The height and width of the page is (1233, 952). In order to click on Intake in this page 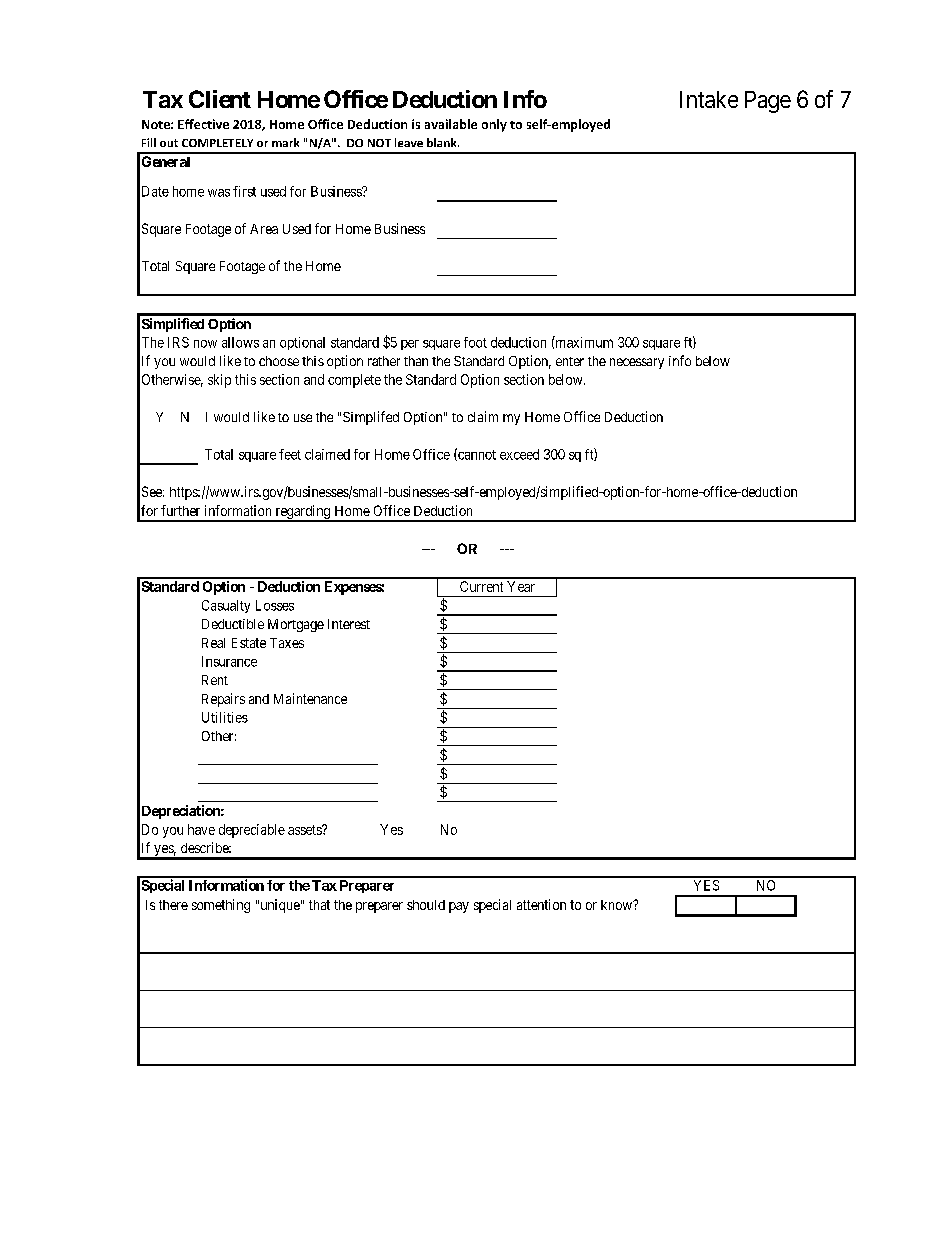, I will do `click(709, 99)`.
